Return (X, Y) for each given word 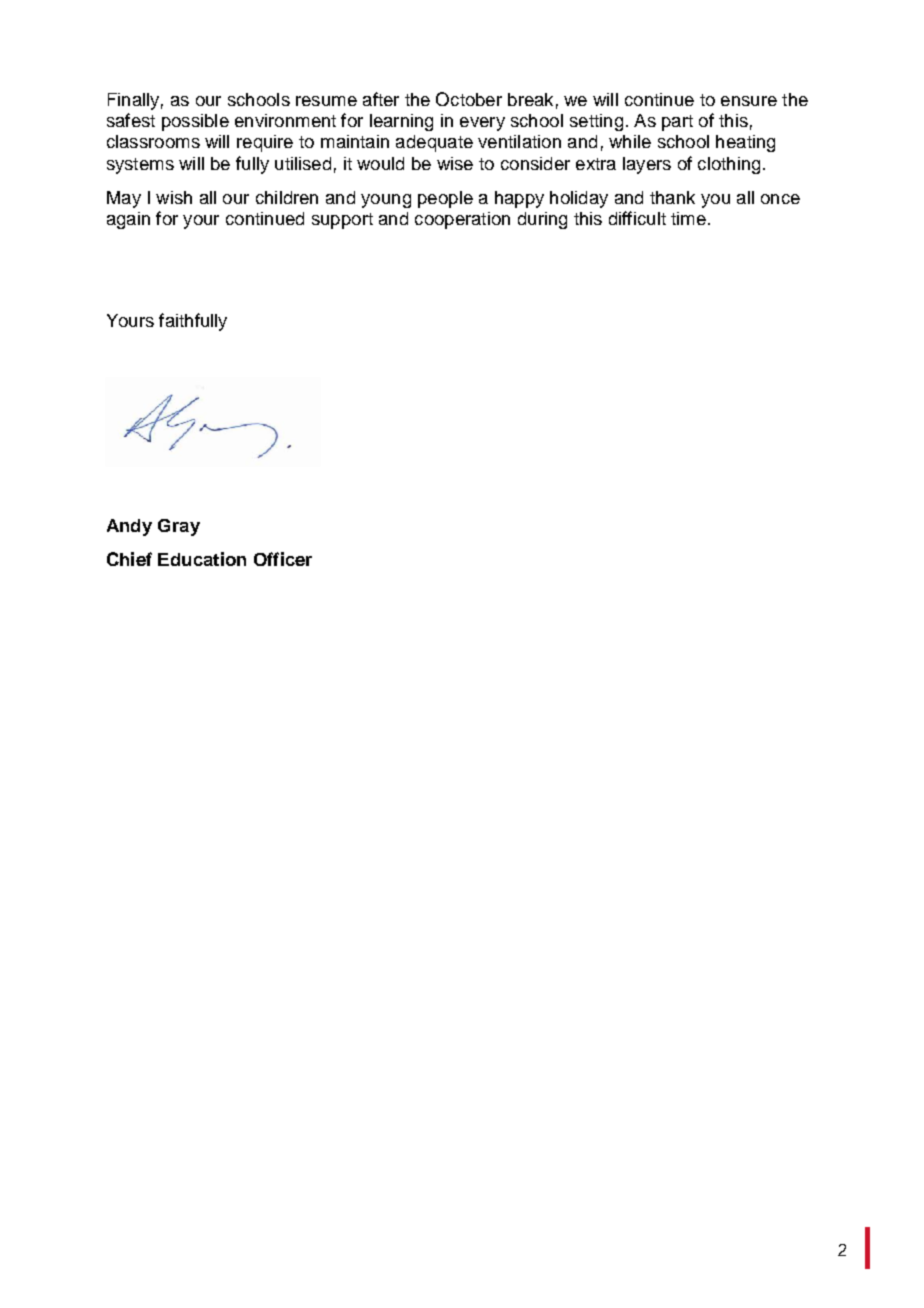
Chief (129, 559)
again (128, 220)
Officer (283, 559)
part (677, 123)
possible (195, 122)
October (469, 99)
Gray (179, 527)
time (688, 218)
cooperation (462, 220)
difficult (637, 218)
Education (202, 559)
